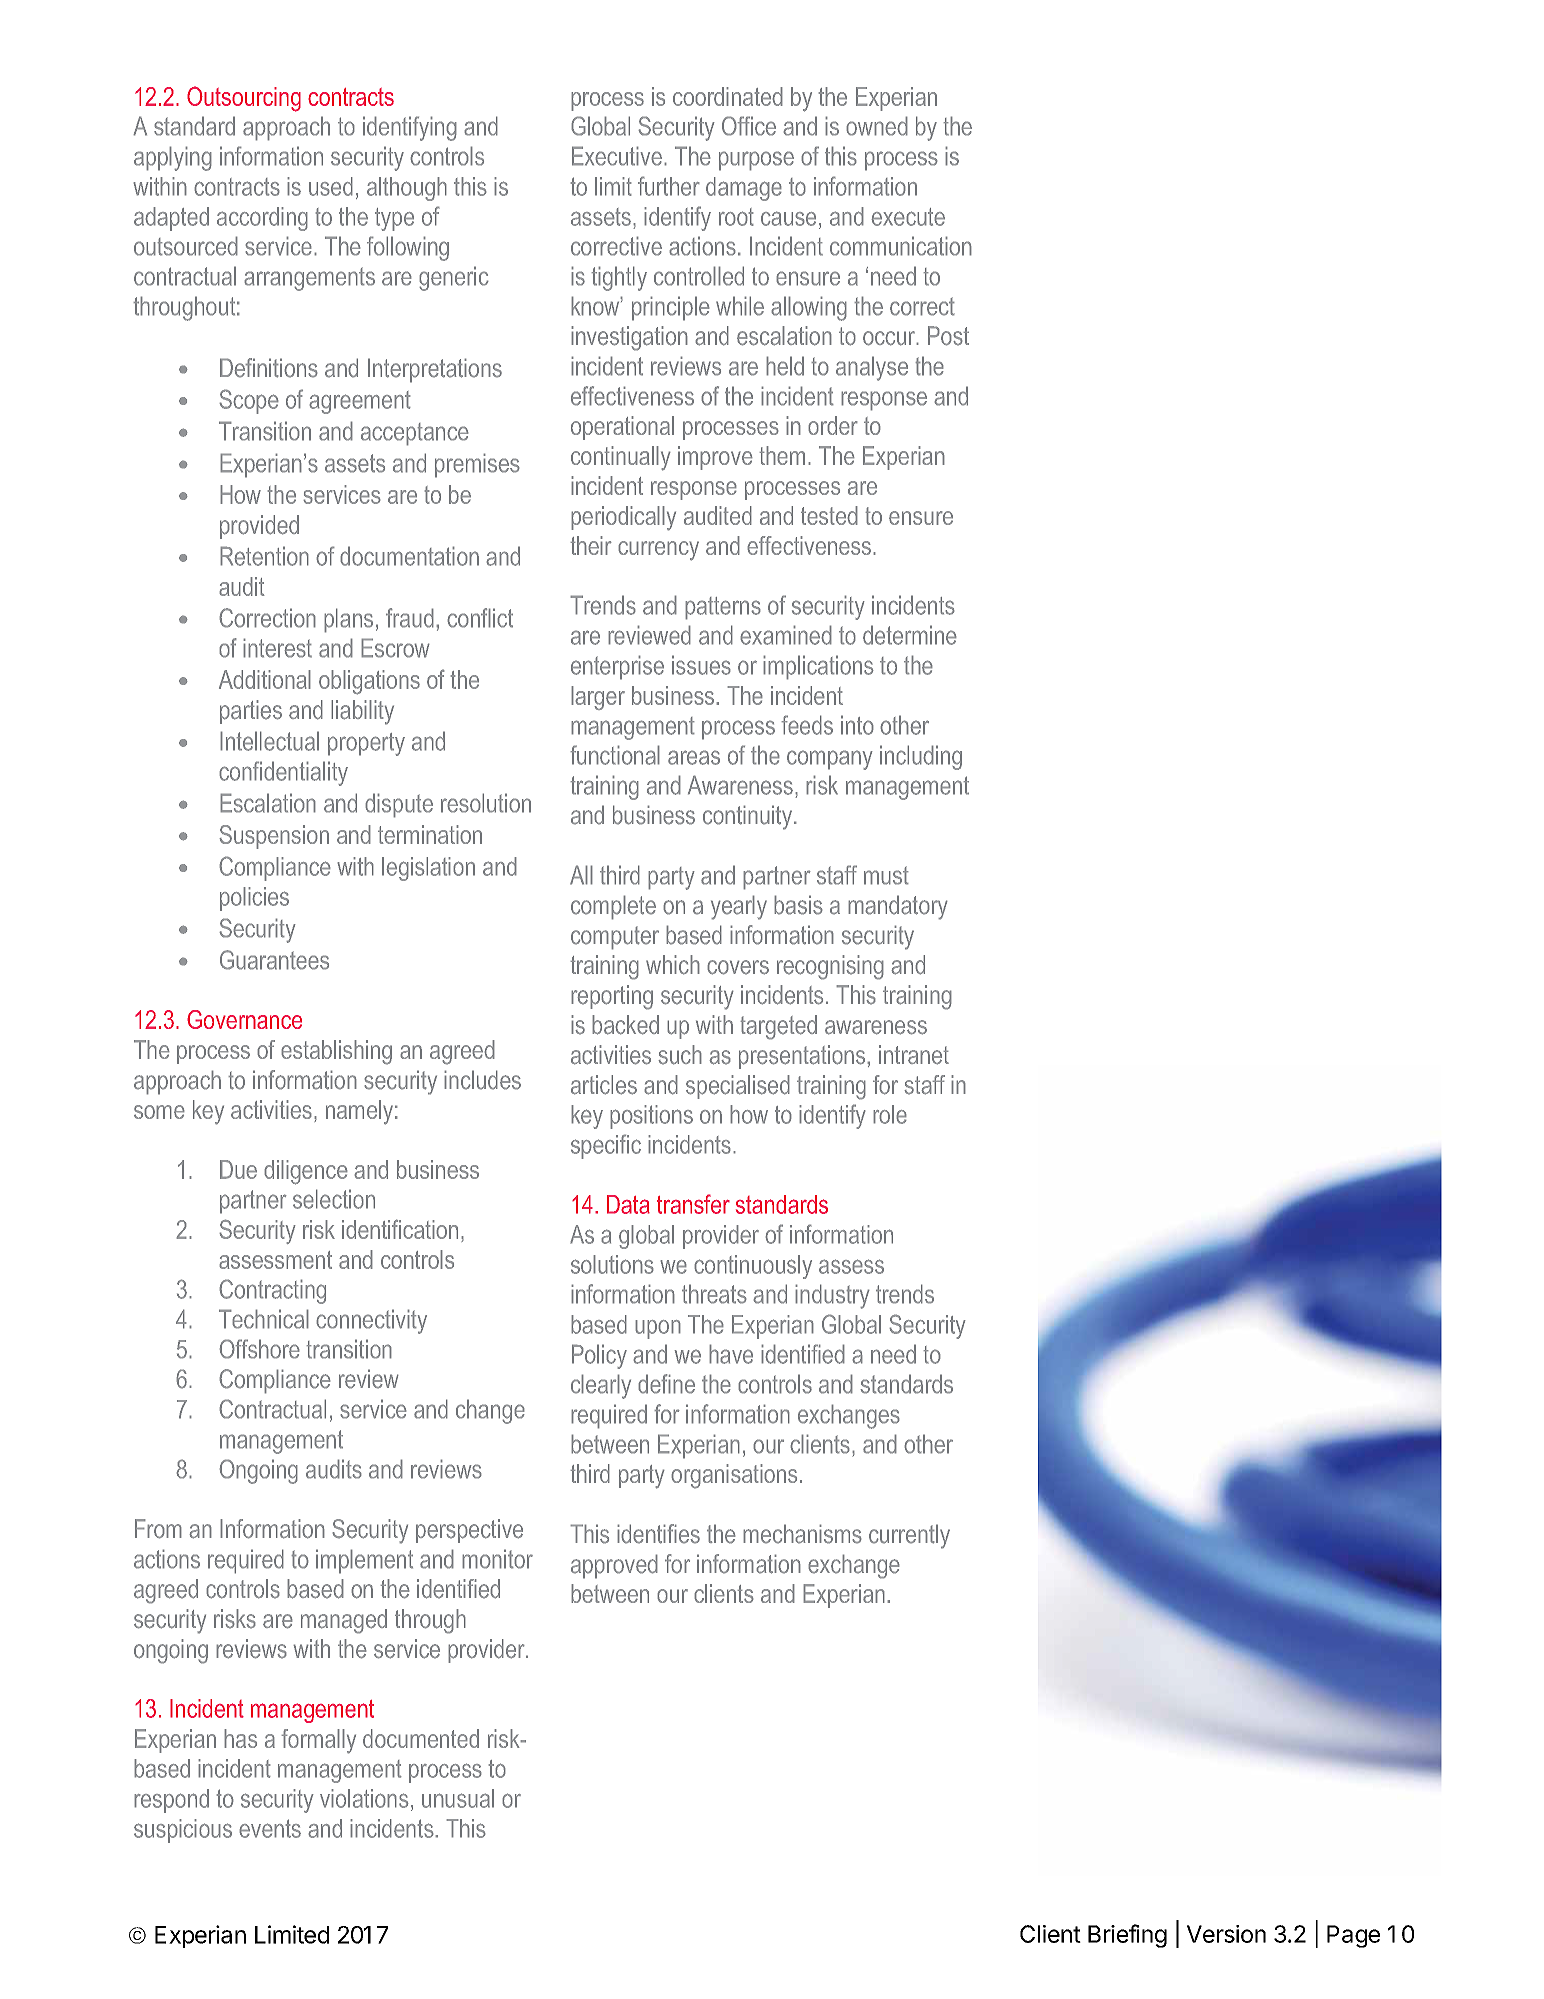 The height and width of the screenshot is (1999, 1544). I want to click on targeted, so click(778, 1027).
